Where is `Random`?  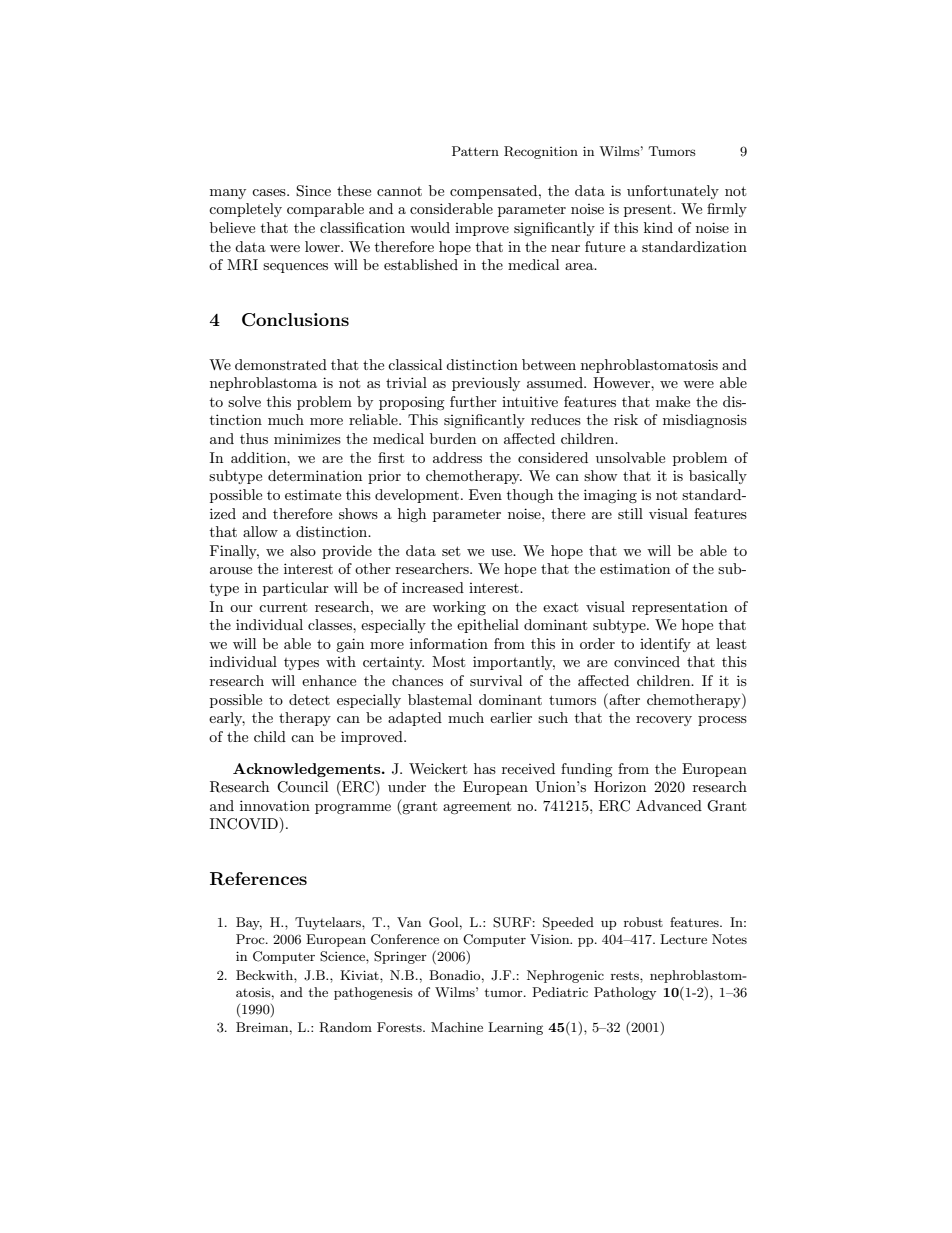
Random is located at coordinates (345, 1027).
